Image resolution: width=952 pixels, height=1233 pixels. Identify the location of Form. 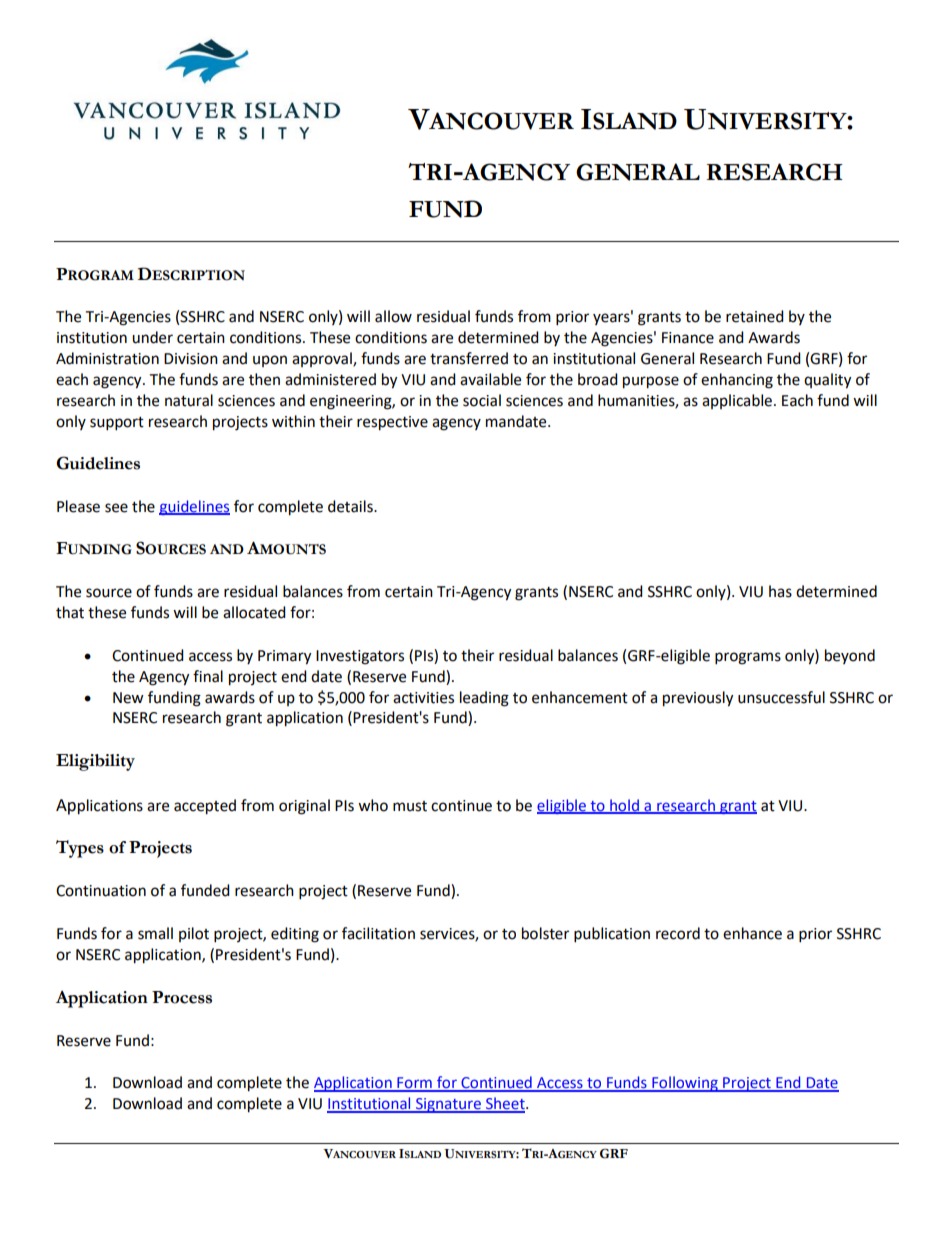
(414, 1084).
